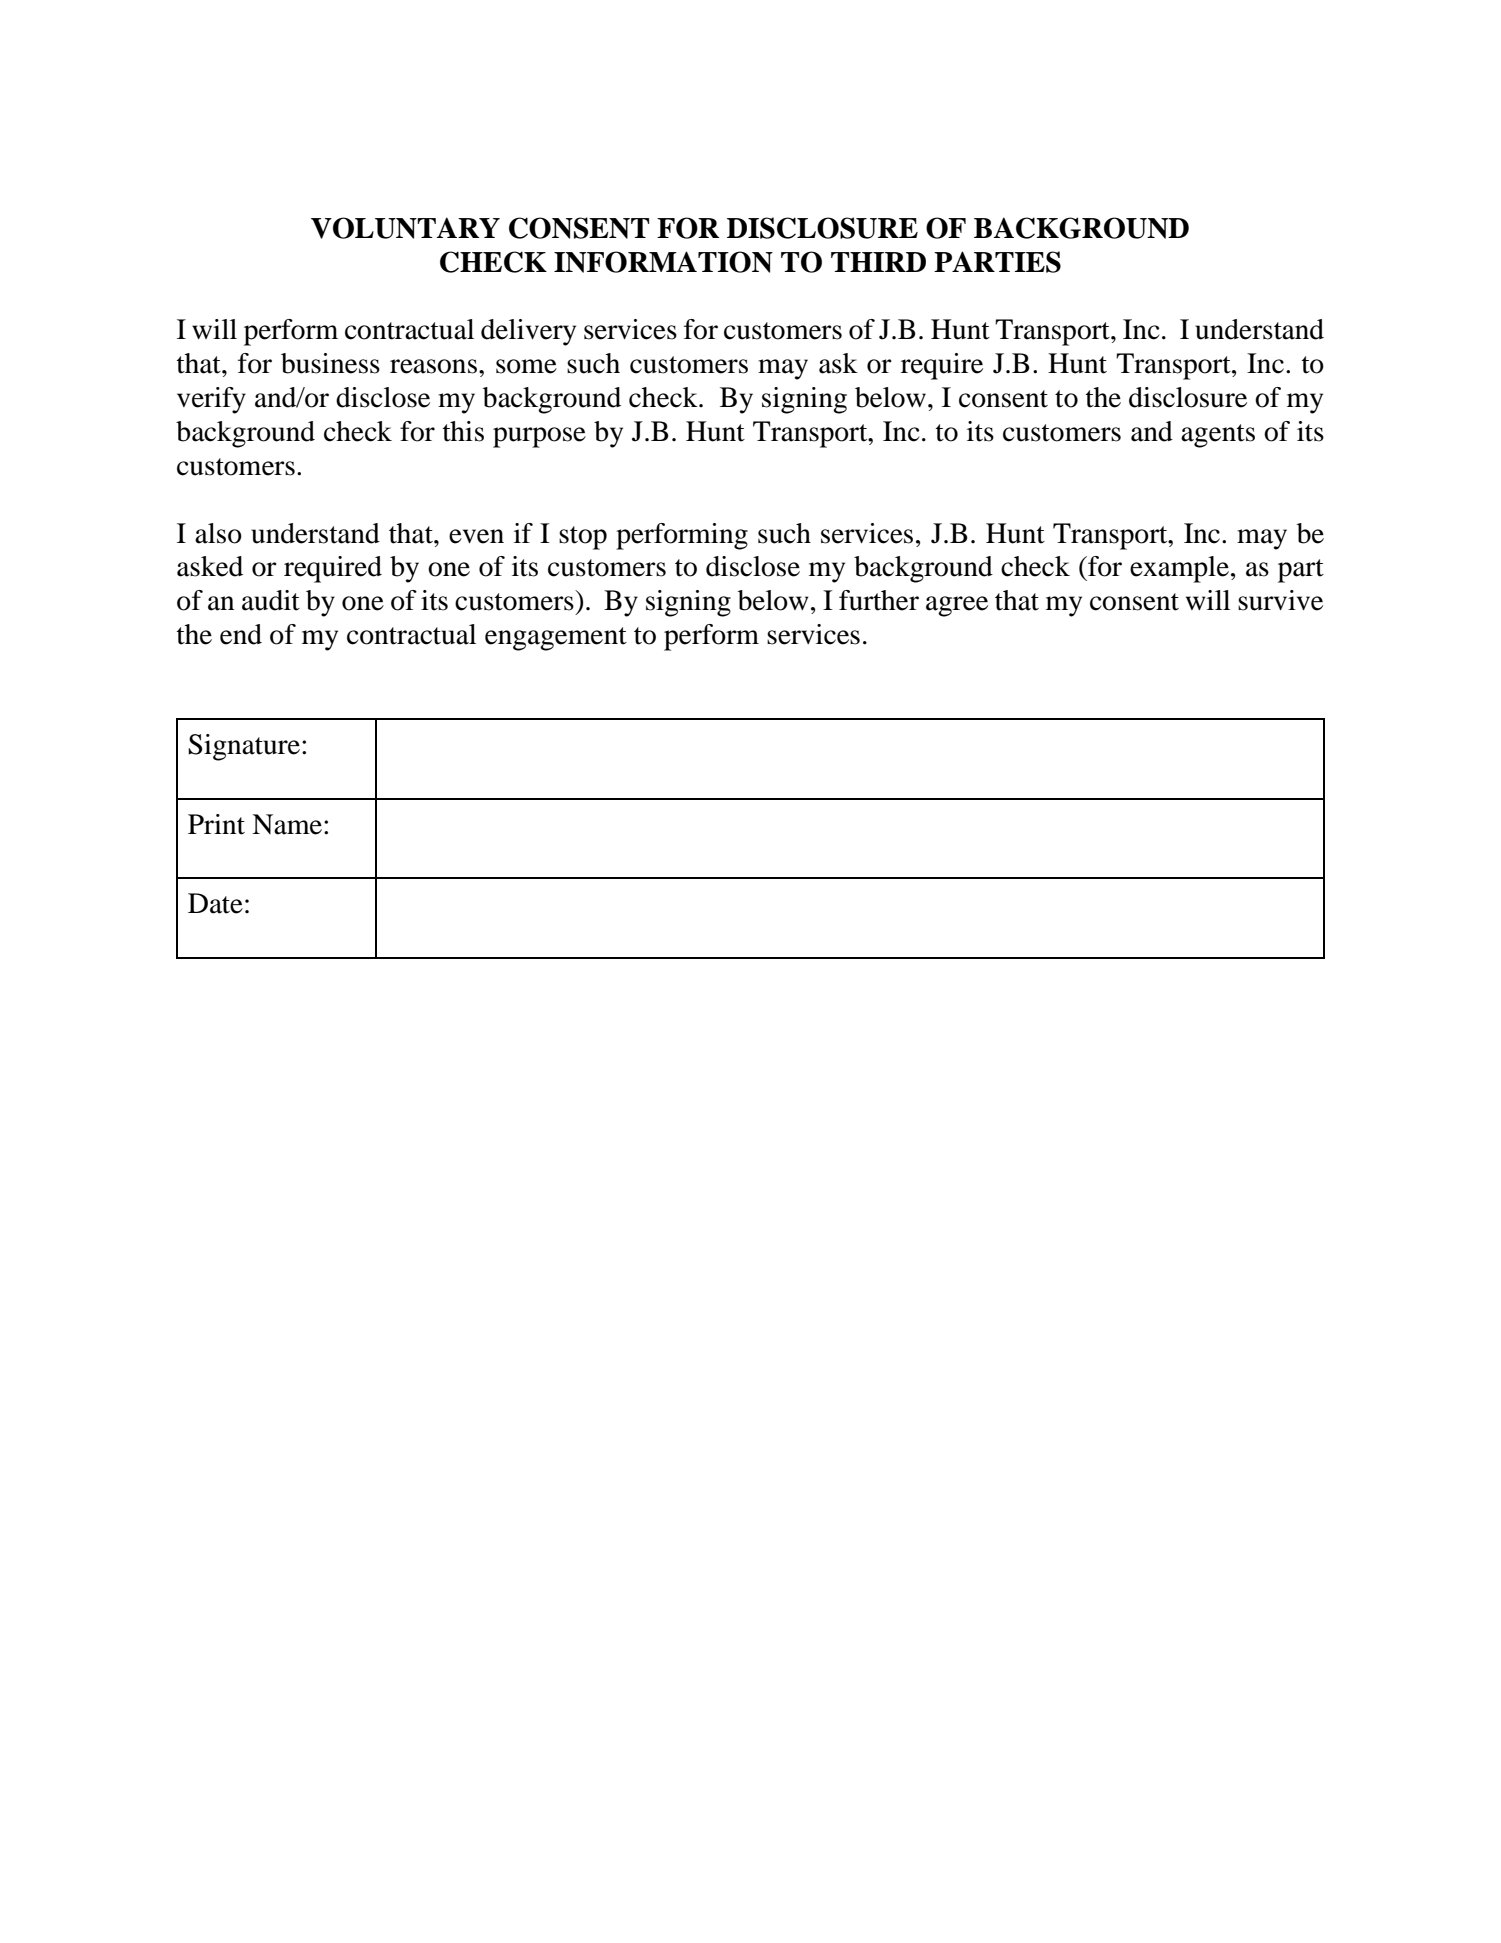 Image resolution: width=1501 pixels, height=1943 pixels. Describe the element at coordinates (663, 262) in the screenshot. I see `INFORMATION` at that location.
